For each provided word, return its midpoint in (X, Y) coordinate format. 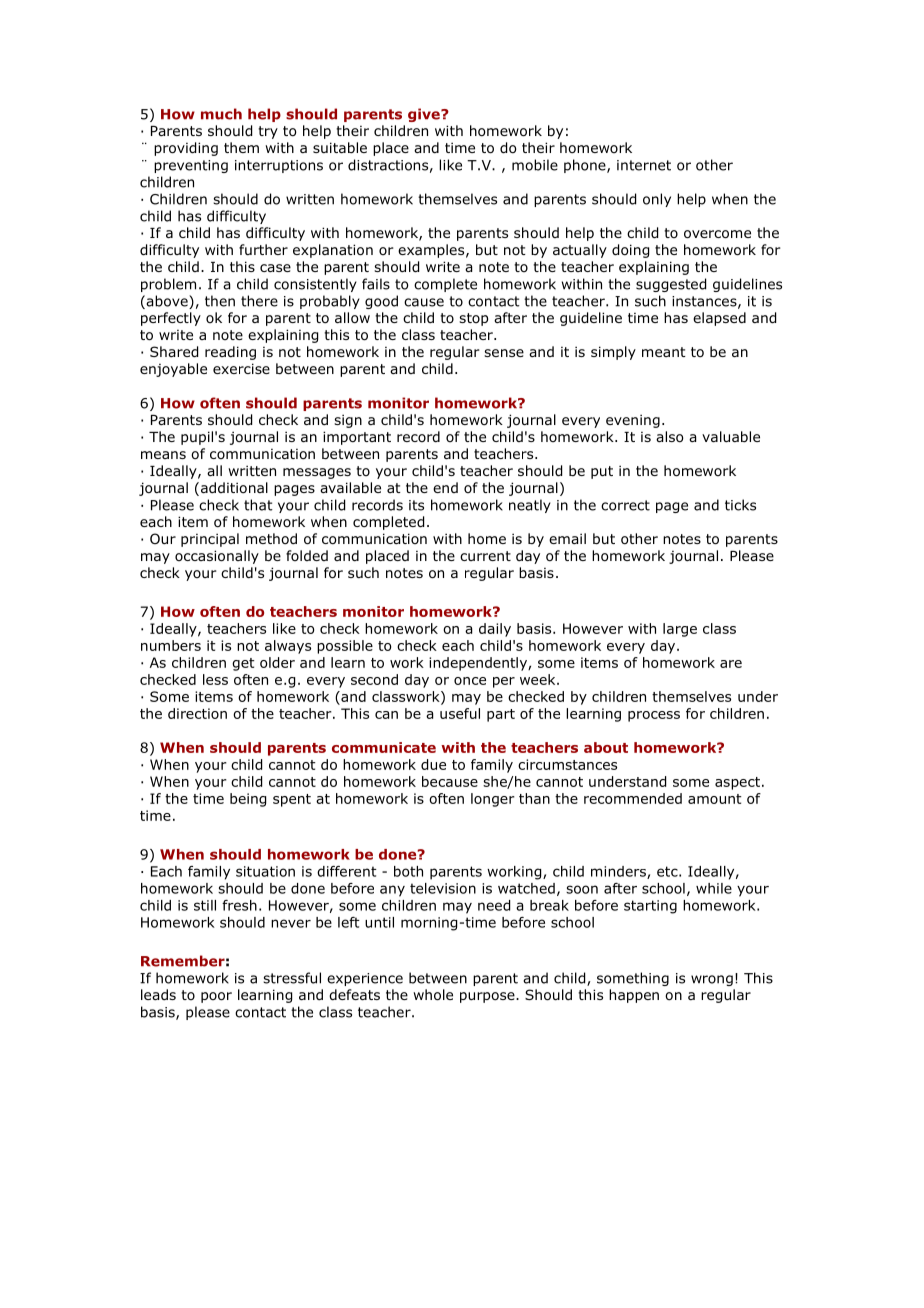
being (248, 800)
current (485, 556)
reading (230, 353)
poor (216, 997)
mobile (535, 165)
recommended (633, 798)
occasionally (217, 557)
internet (644, 165)
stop (473, 319)
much (221, 114)
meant (664, 352)
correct (625, 505)
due (433, 764)
